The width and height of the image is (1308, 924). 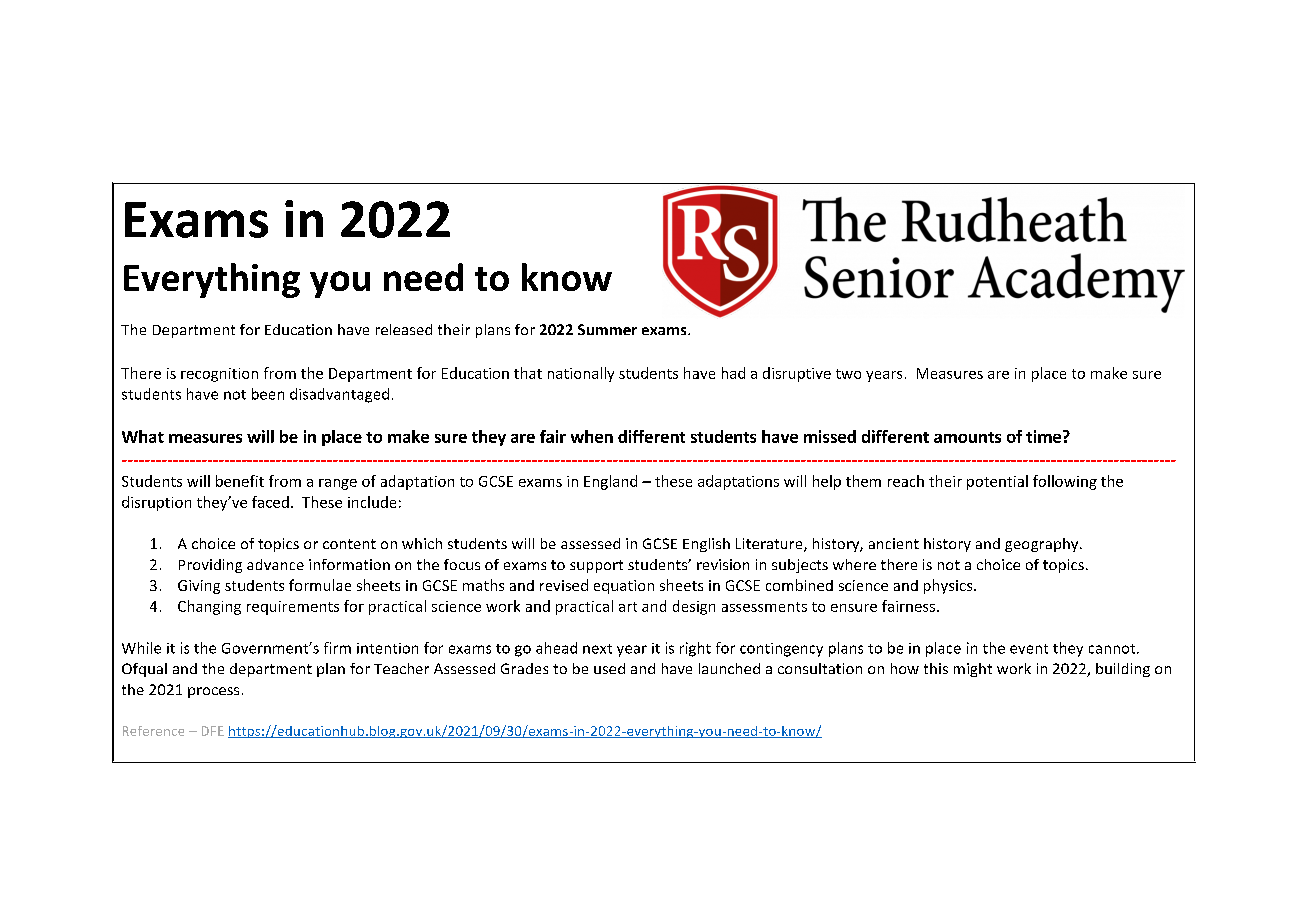 What do you see at coordinates (609, 668) in the image?
I see `used` at bounding box center [609, 668].
